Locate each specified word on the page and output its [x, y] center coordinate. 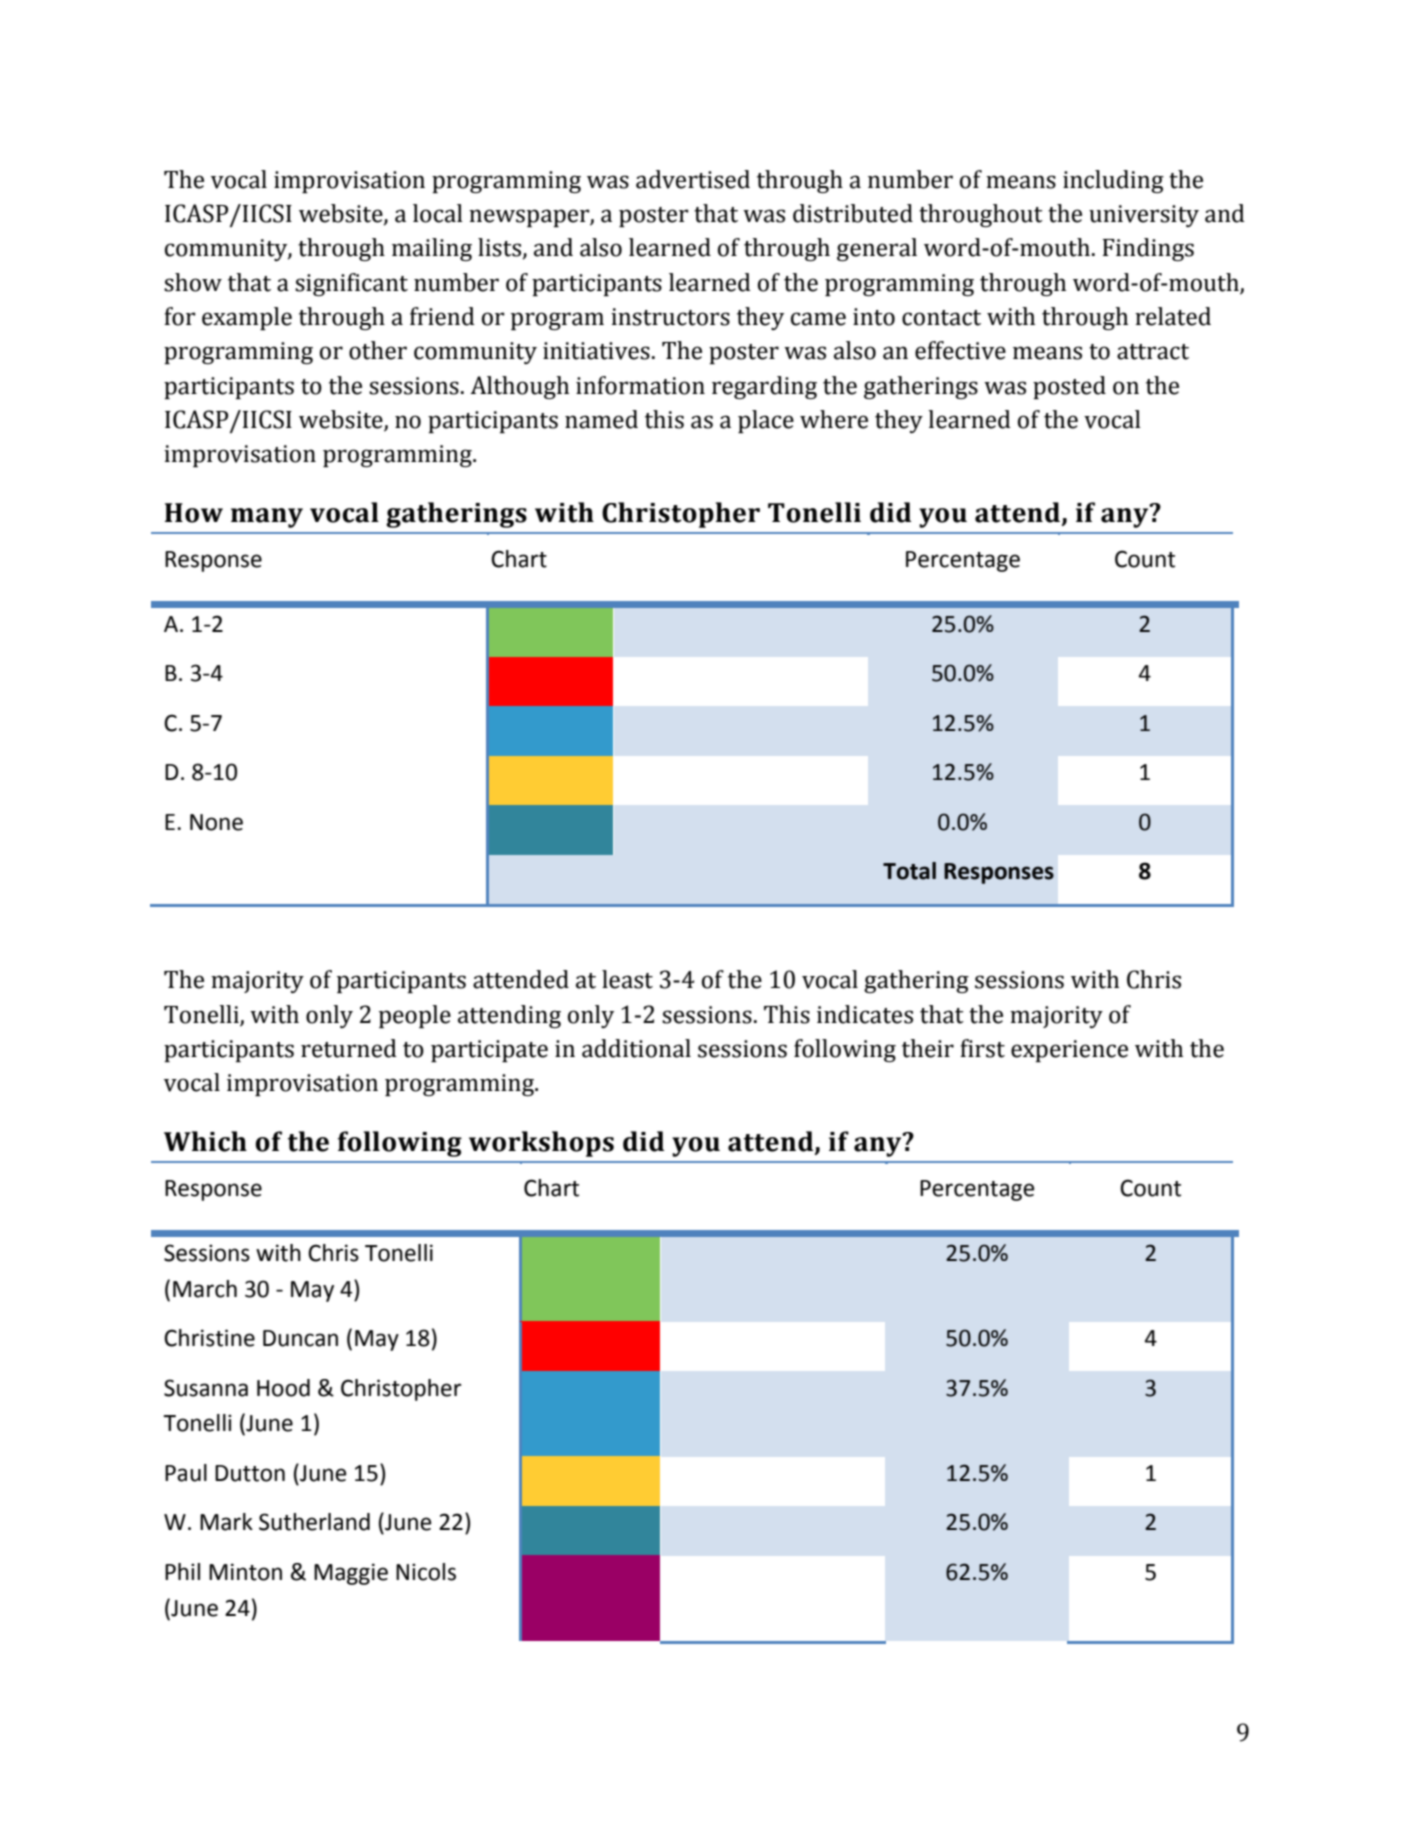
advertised [693, 179]
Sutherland [314, 1522]
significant [351, 284]
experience [1069, 1051]
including [1113, 181]
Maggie [351, 1574]
